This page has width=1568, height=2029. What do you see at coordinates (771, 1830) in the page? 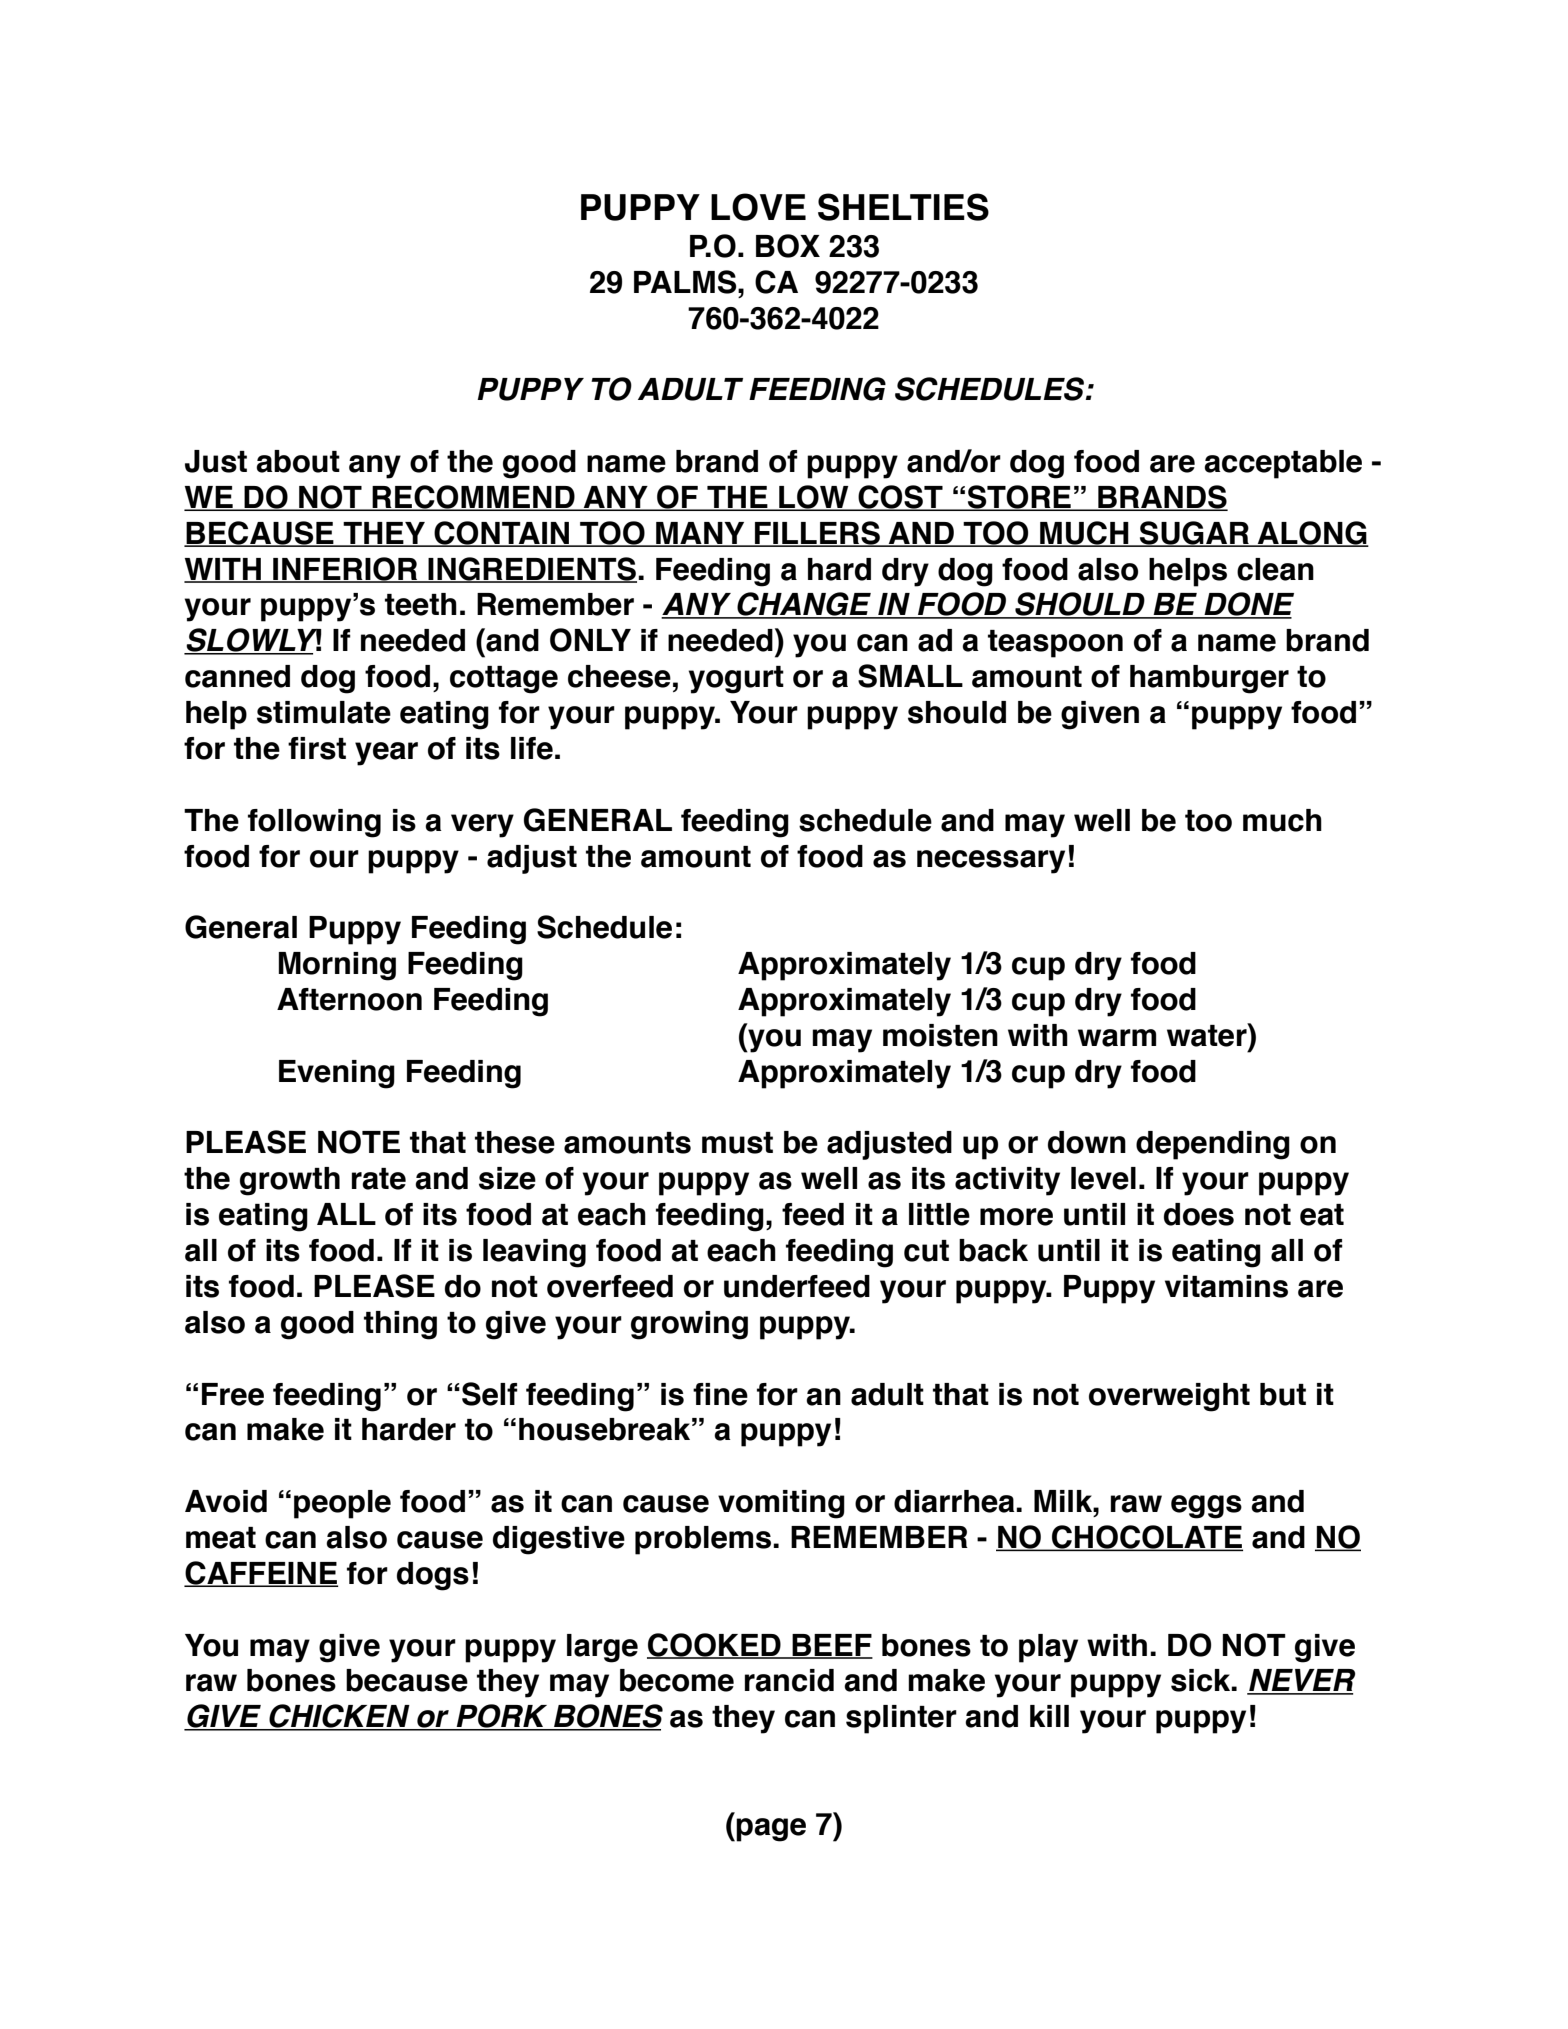
I see `page` at bounding box center [771, 1830].
